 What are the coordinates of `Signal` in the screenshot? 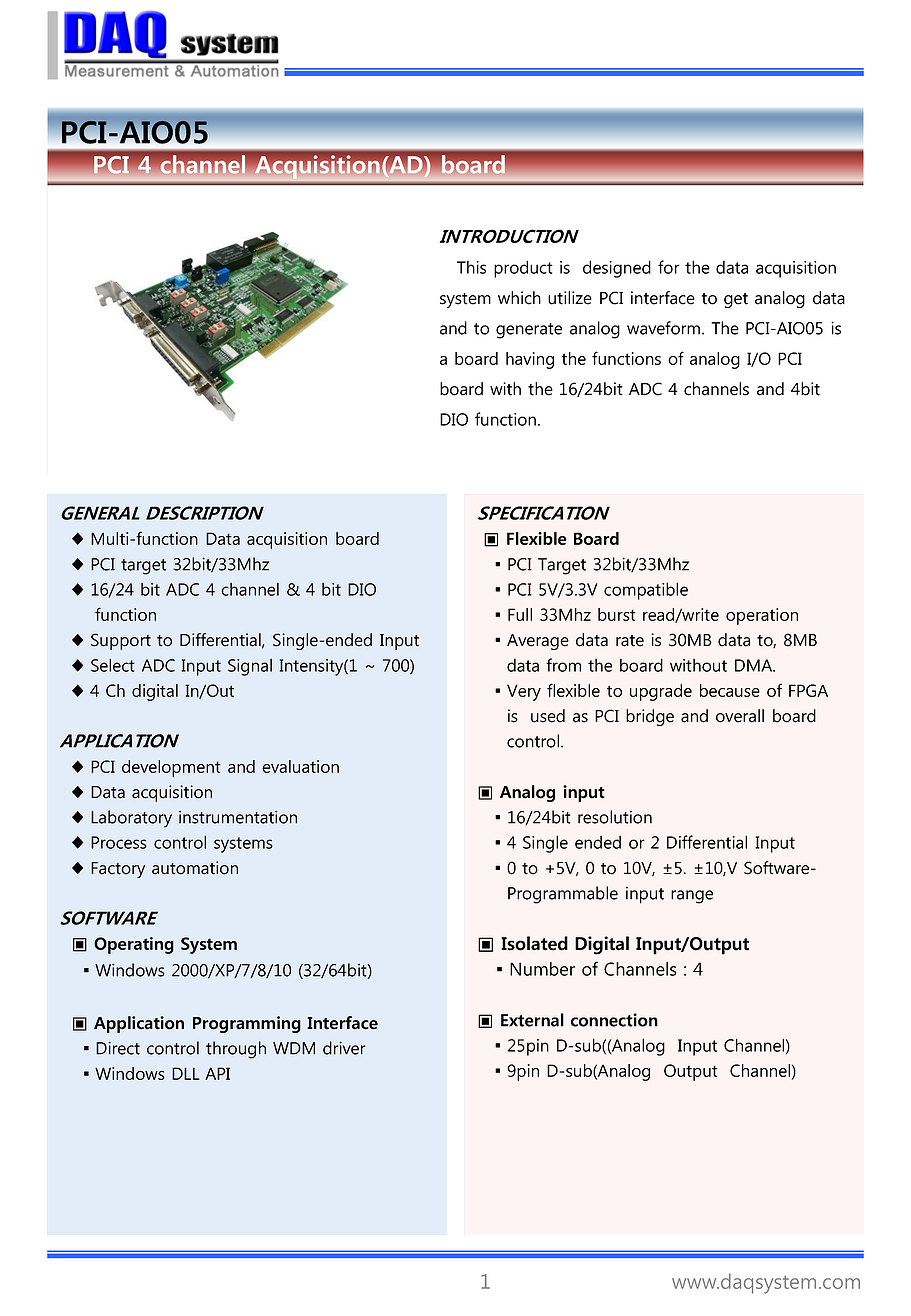 It's located at (250, 667).
